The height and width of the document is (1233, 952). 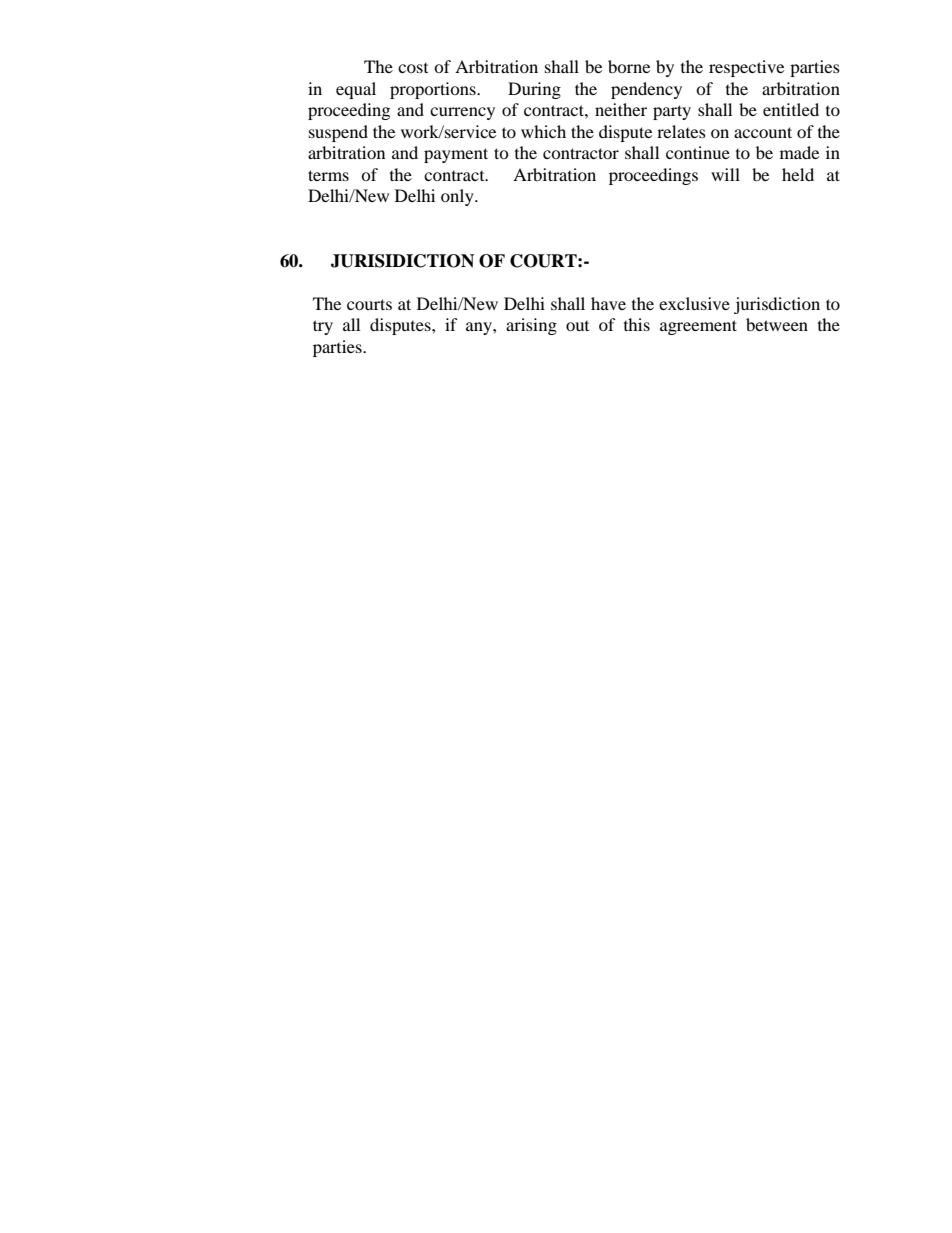 What do you see at coordinates (531, 326) in the document?
I see `arising` at bounding box center [531, 326].
